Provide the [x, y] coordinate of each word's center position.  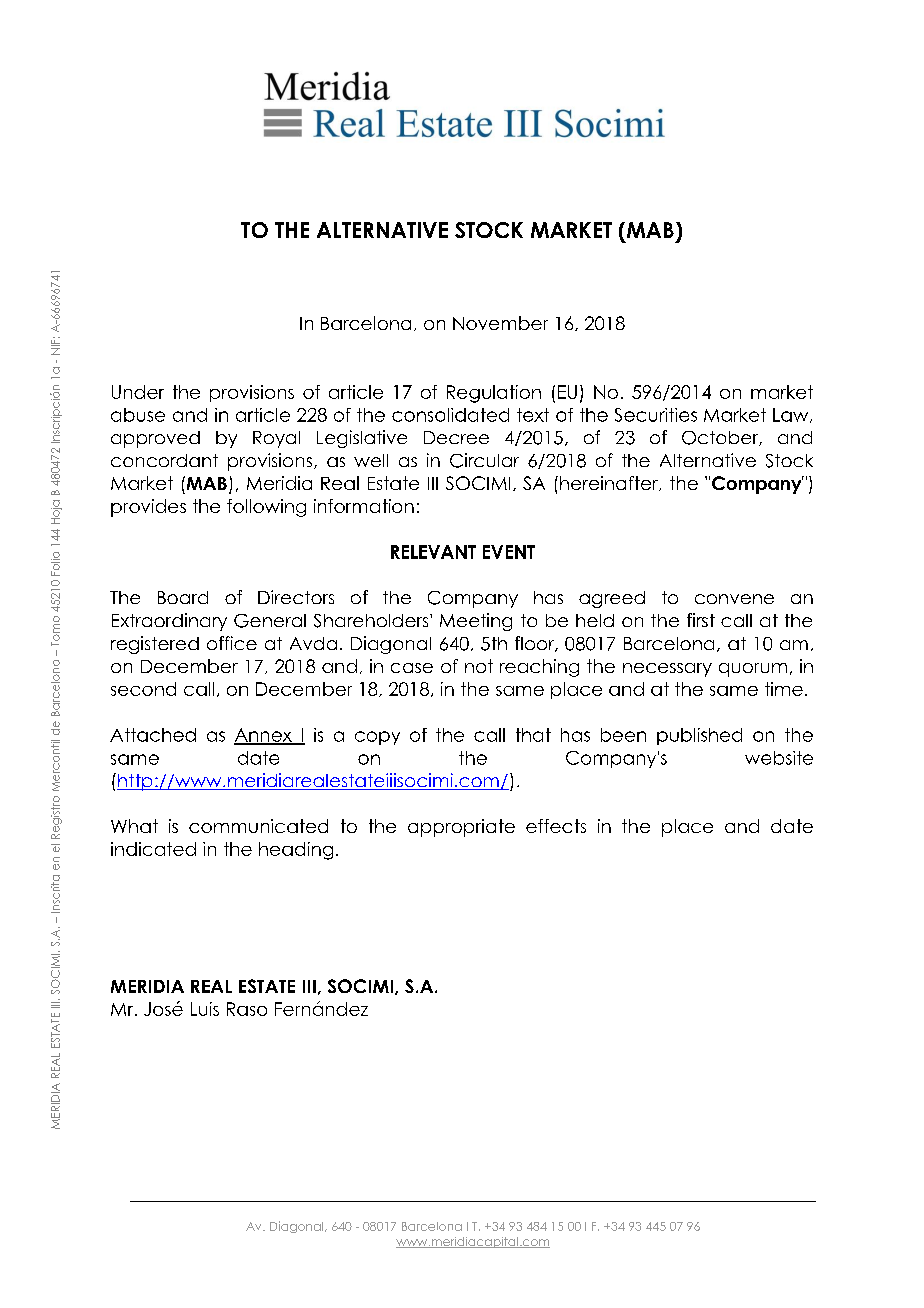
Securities [656, 415]
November [500, 323]
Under [138, 392]
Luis [205, 1009]
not [479, 666]
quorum [753, 670]
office [232, 643]
